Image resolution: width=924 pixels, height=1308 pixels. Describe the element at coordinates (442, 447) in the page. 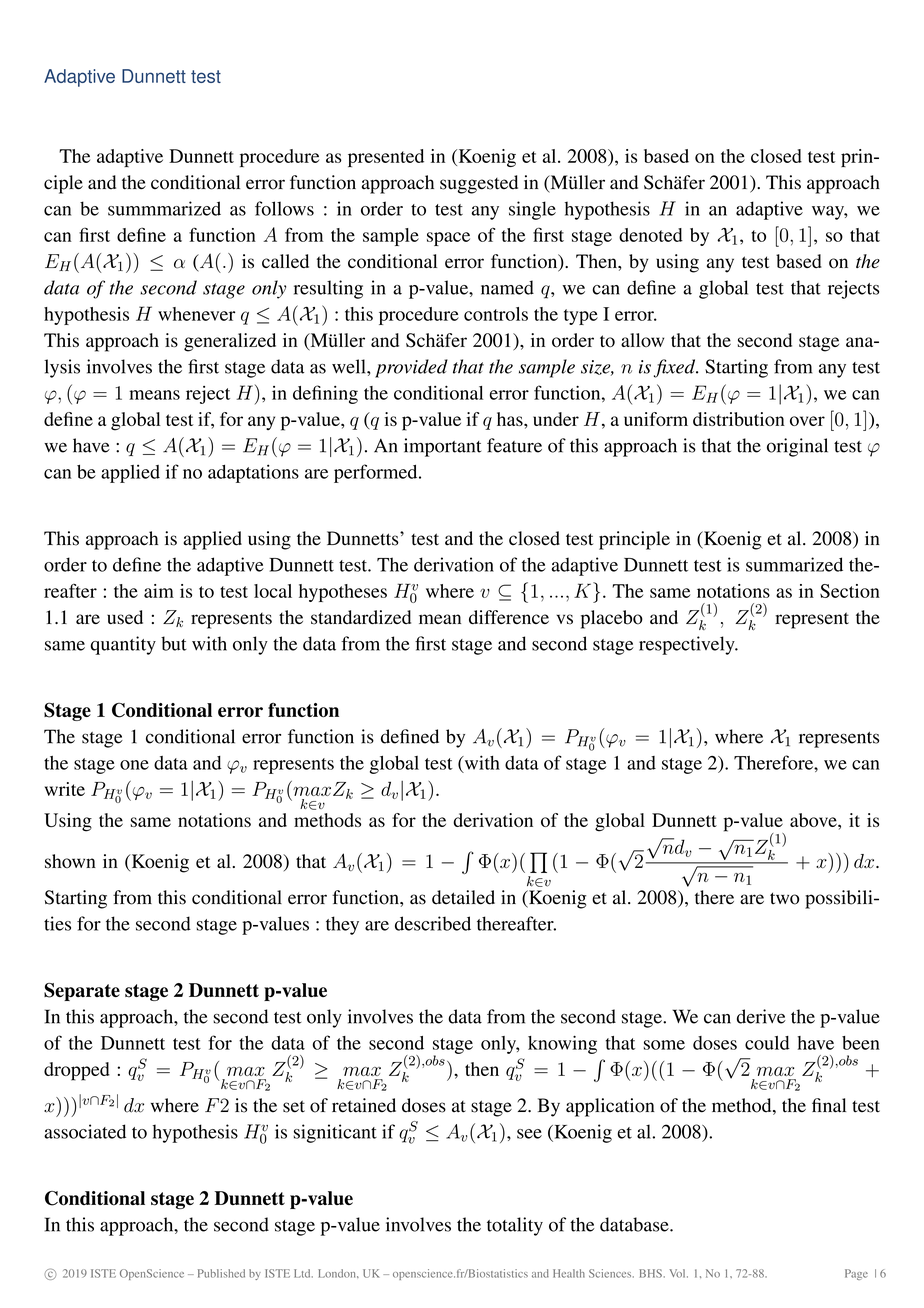

I see `important` at that location.
